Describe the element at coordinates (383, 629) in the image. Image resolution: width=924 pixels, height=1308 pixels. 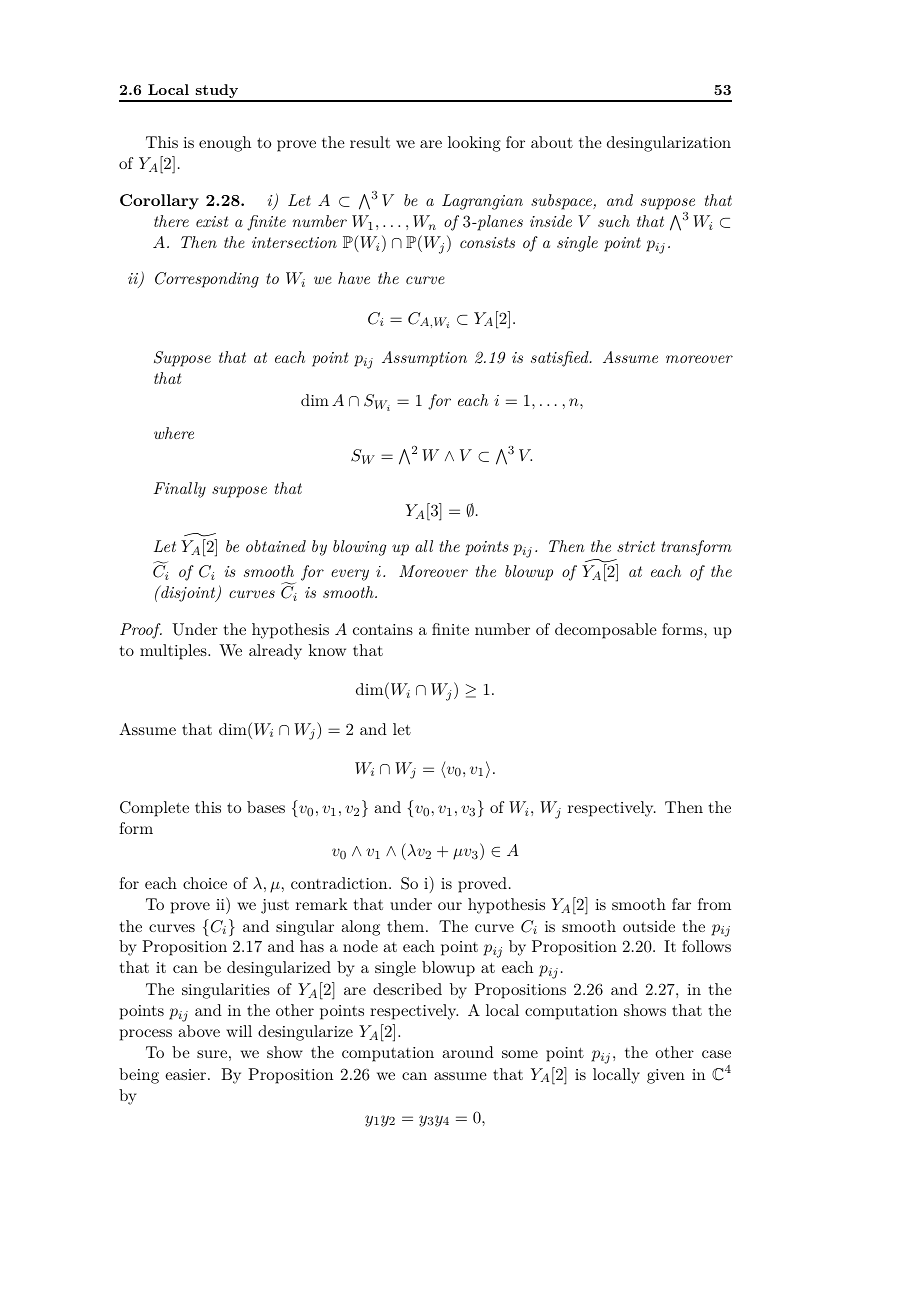
I see `contains` at that location.
